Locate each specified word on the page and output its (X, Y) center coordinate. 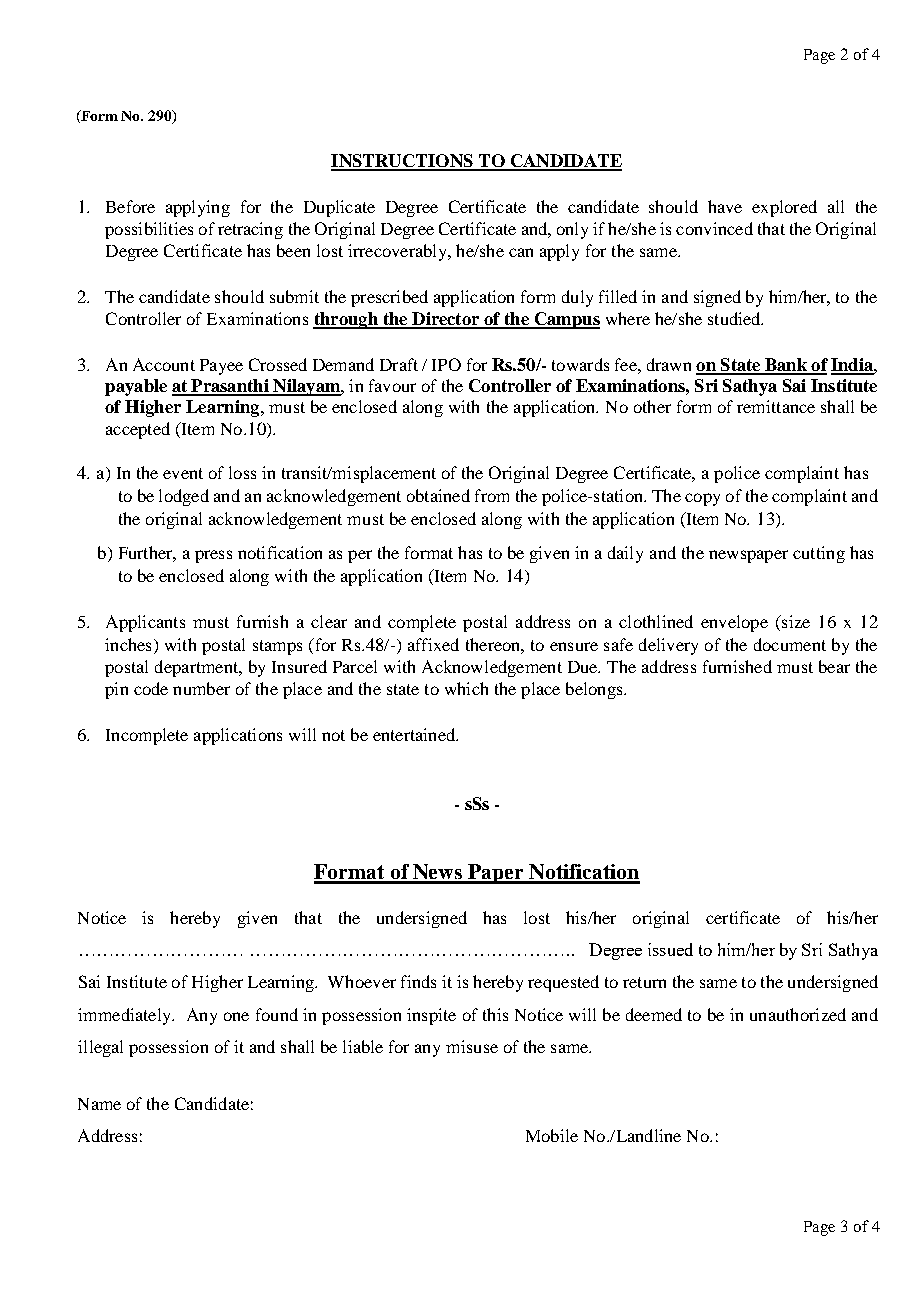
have (725, 206)
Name (99, 1104)
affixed (433, 644)
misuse (472, 1046)
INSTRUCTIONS (403, 162)
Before (130, 206)
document (790, 644)
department (198, 668)
